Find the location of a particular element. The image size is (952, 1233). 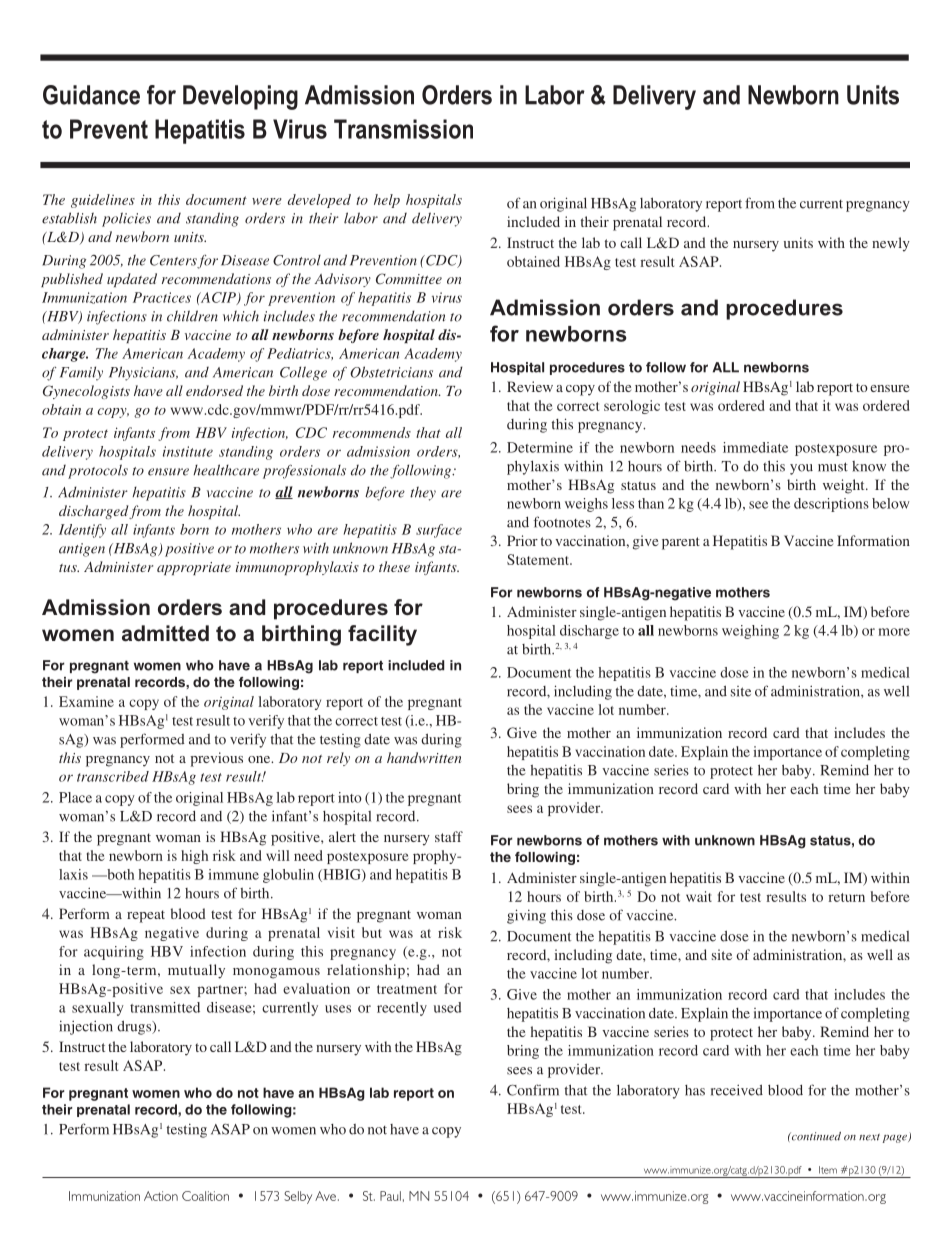

facility is located at coordinates (382, 635).
